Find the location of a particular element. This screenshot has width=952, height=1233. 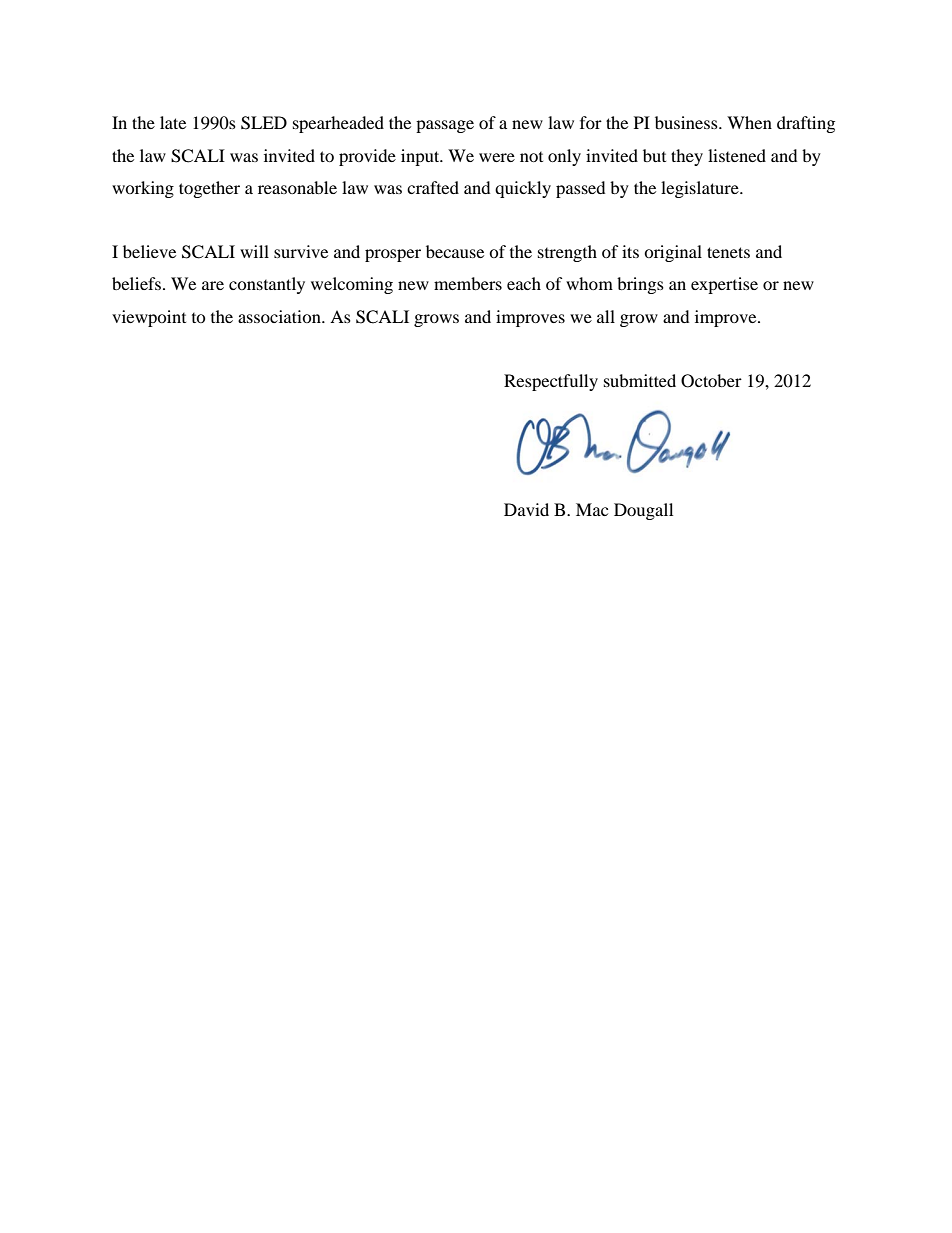

Mac is located at coordinates (592, 509).
